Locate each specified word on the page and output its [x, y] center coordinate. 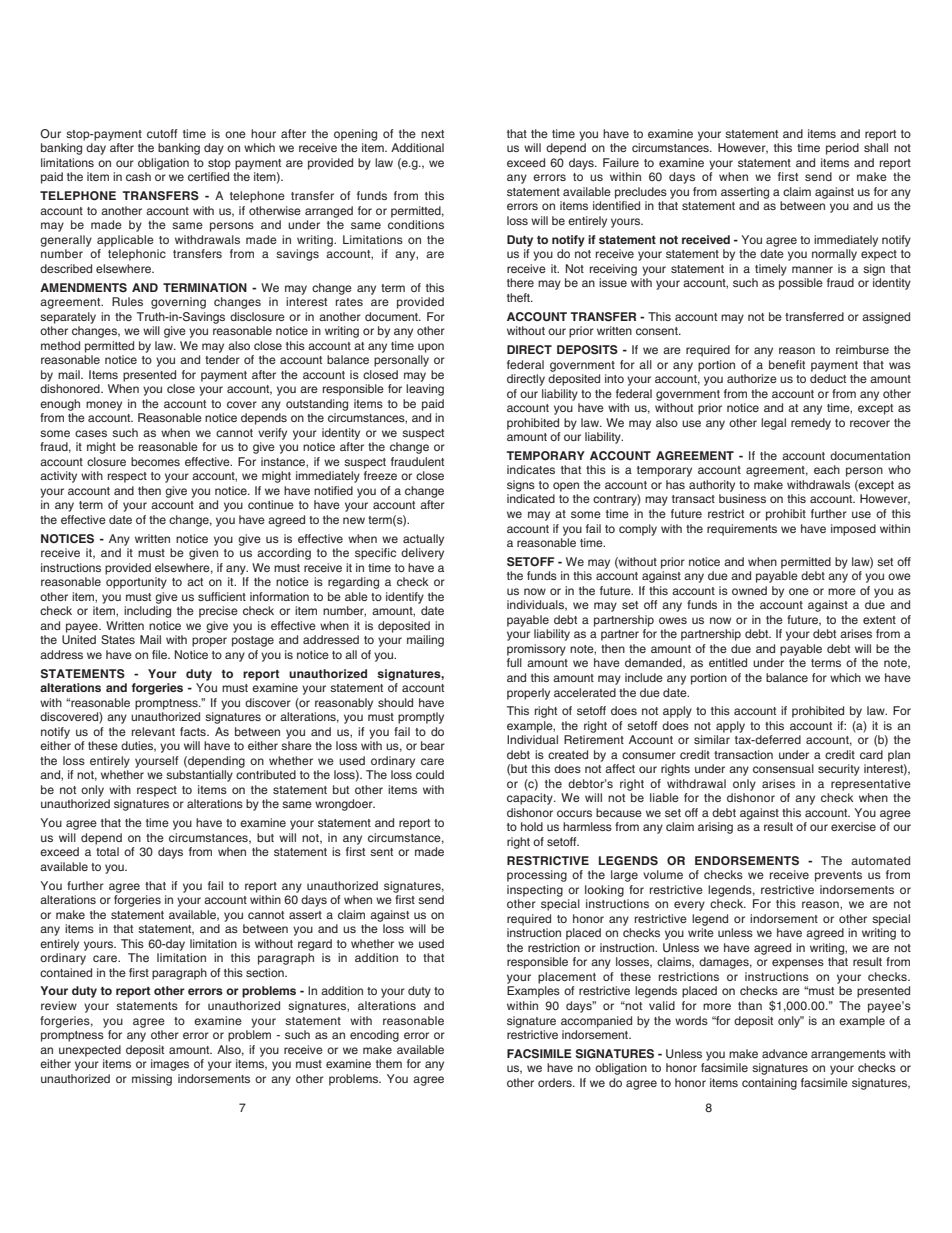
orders [556, 1082]
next [432, 134]
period [842, 149]
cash [138, 176]
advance [785, 1053]
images [170, 1065]
